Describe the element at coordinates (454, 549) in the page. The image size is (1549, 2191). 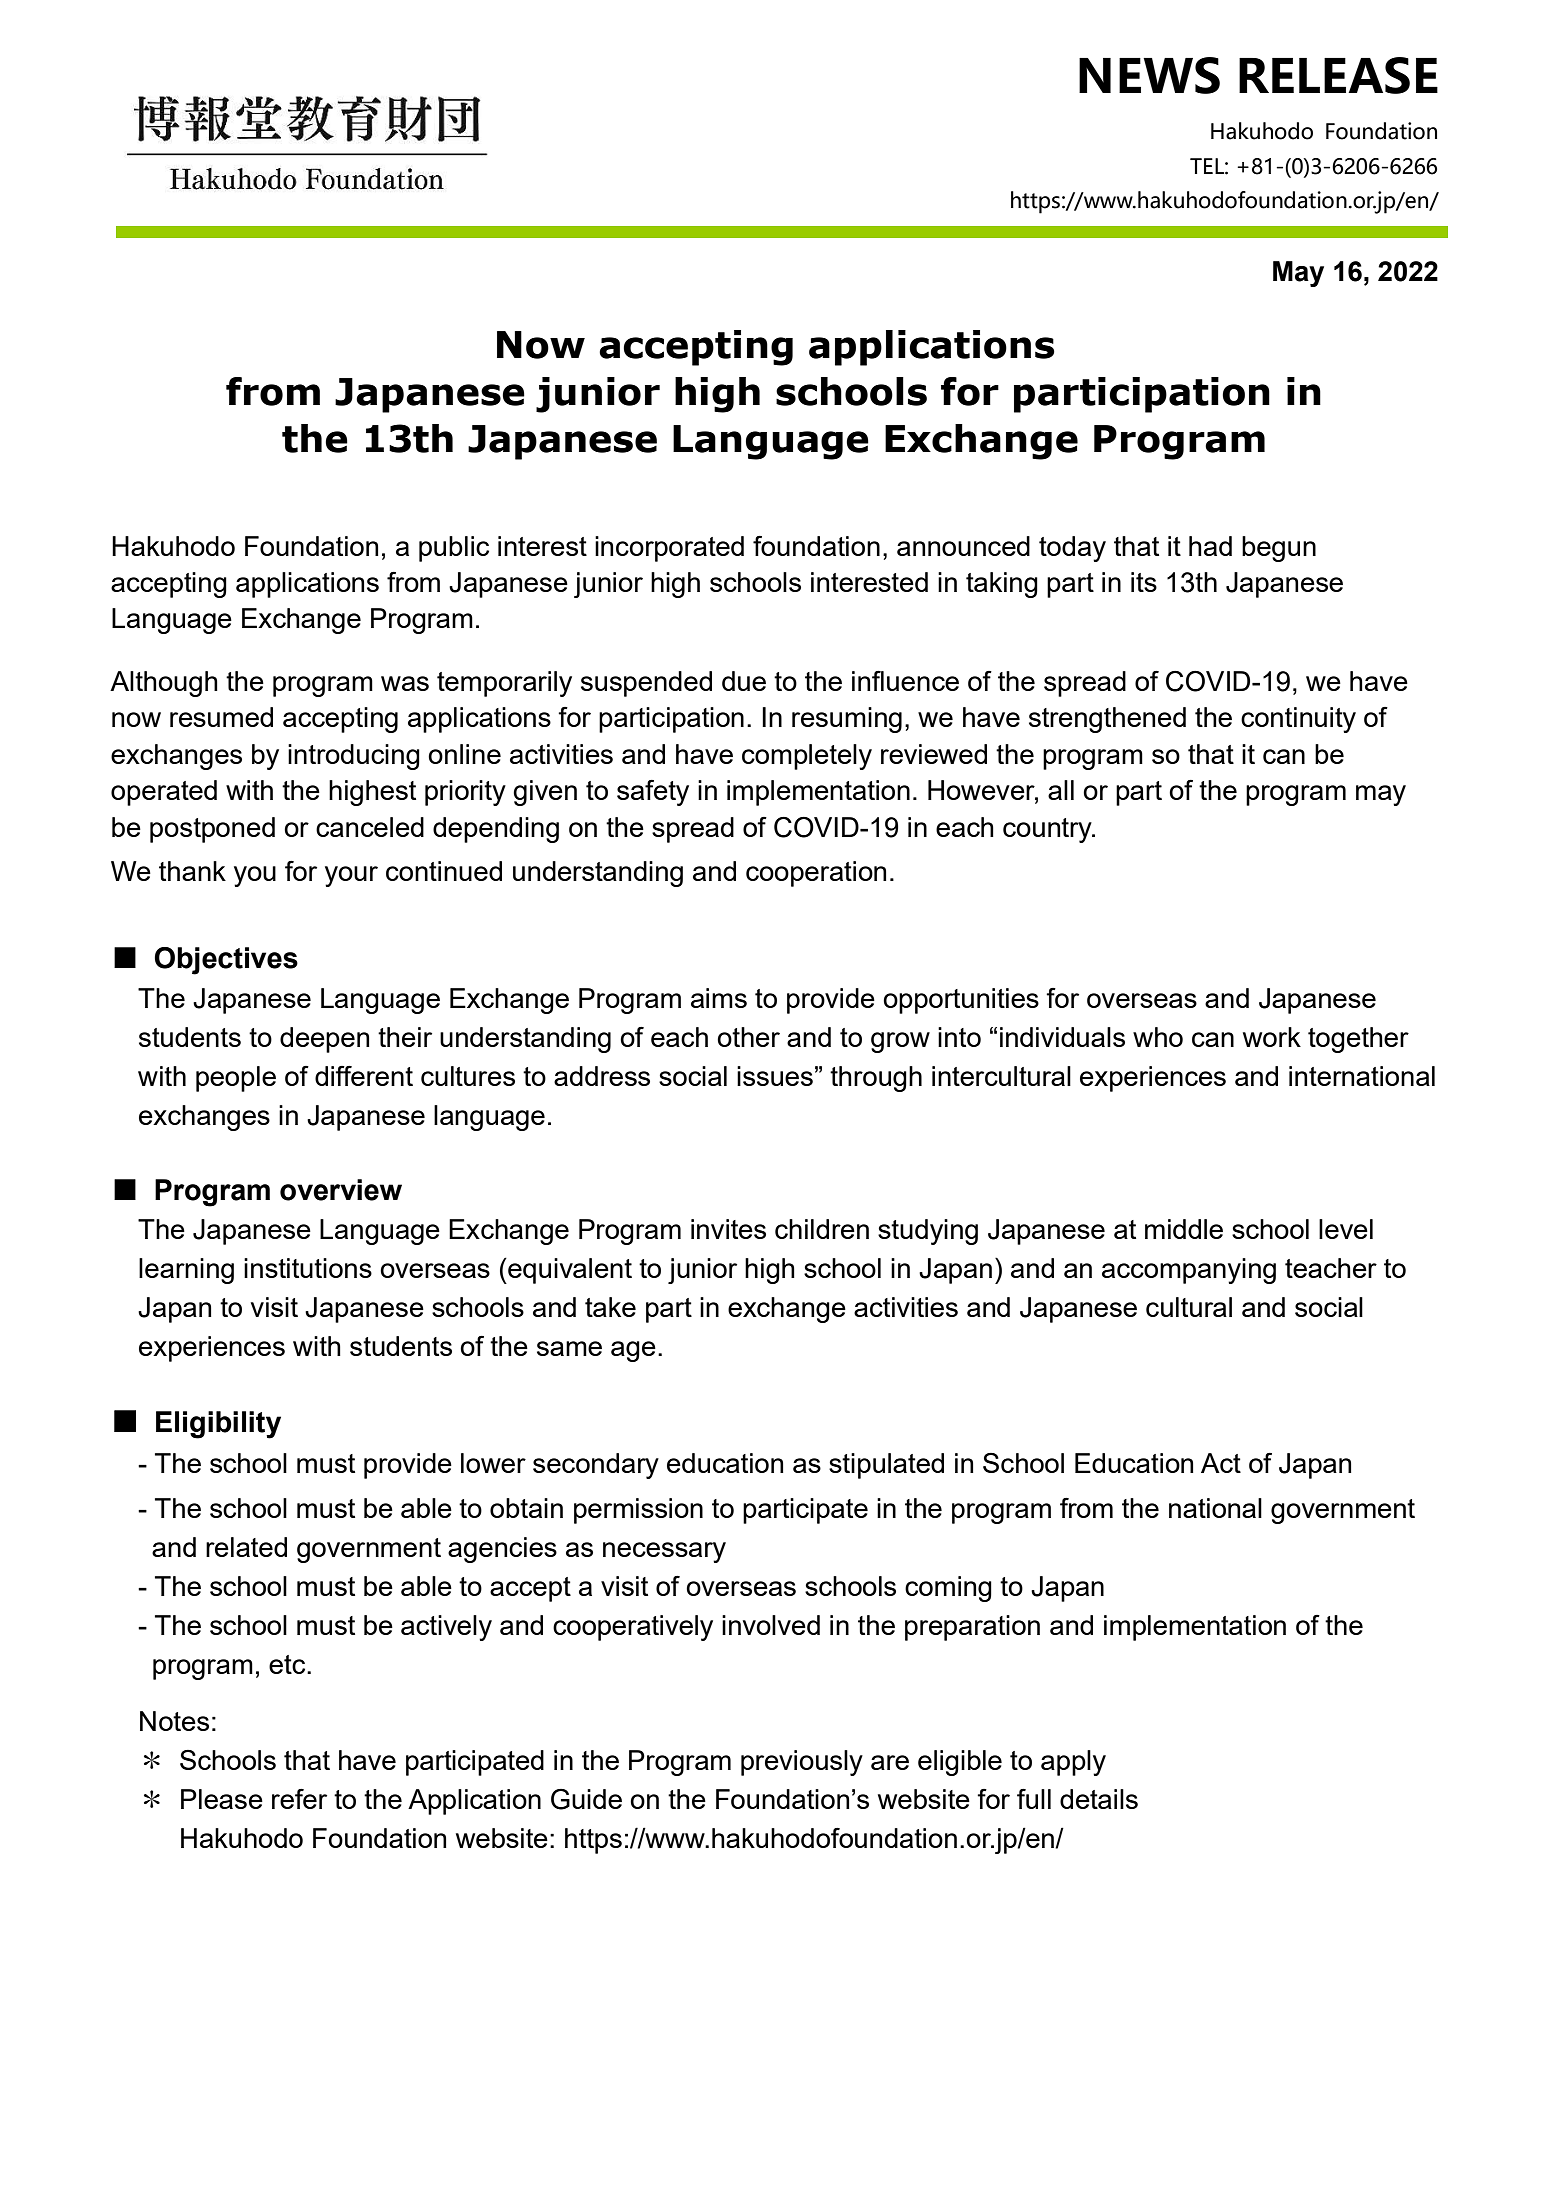
I see `public` at that location.
